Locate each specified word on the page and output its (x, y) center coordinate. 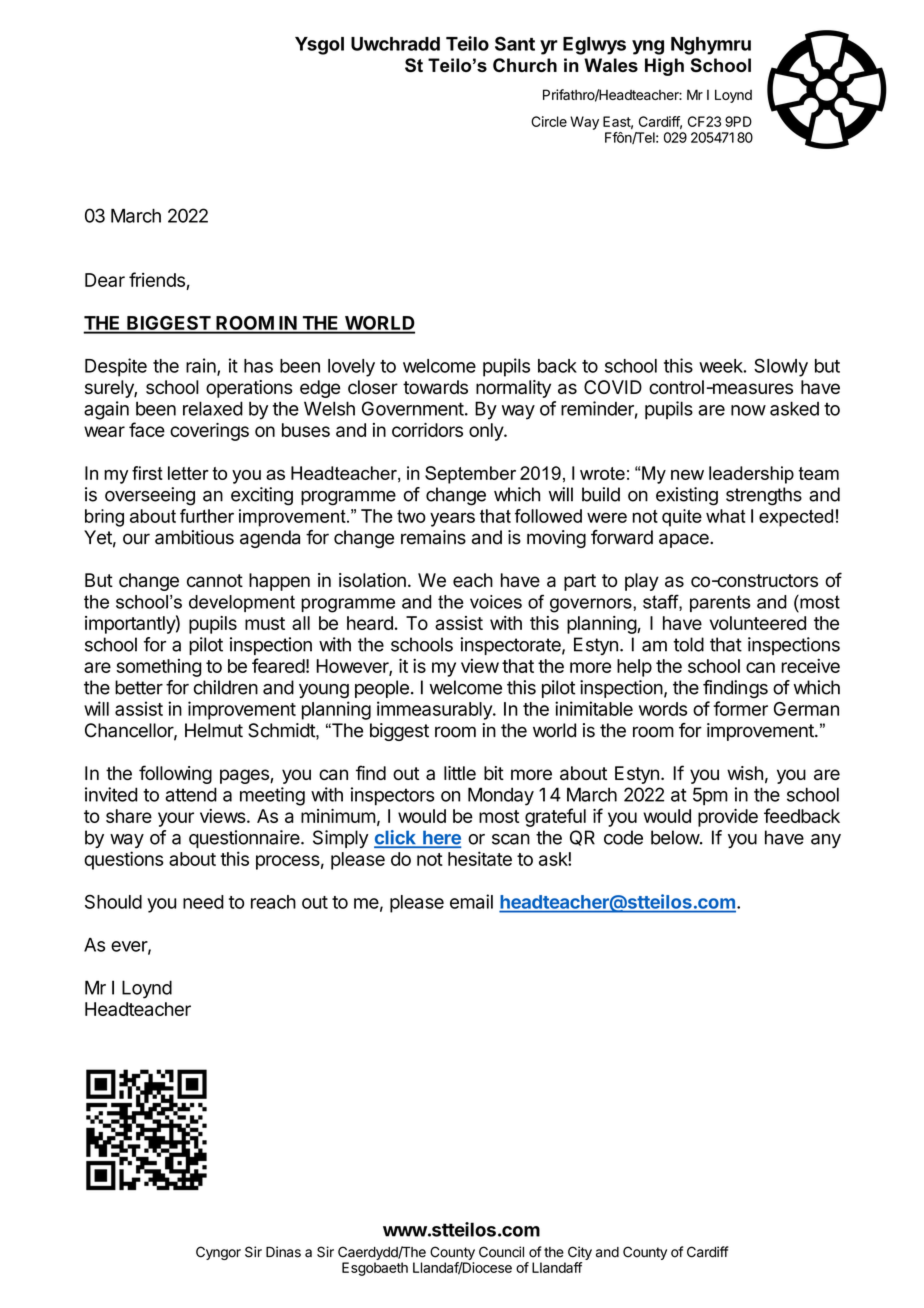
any (826, 841)
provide (728, 818)
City (580, 1254)
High (664, 67)
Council (501, 1252)
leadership (751, 475)
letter (188, 473)
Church (525, 65)
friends (157, 279)
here (441, 838)
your (176, 819)
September (470, 475)
